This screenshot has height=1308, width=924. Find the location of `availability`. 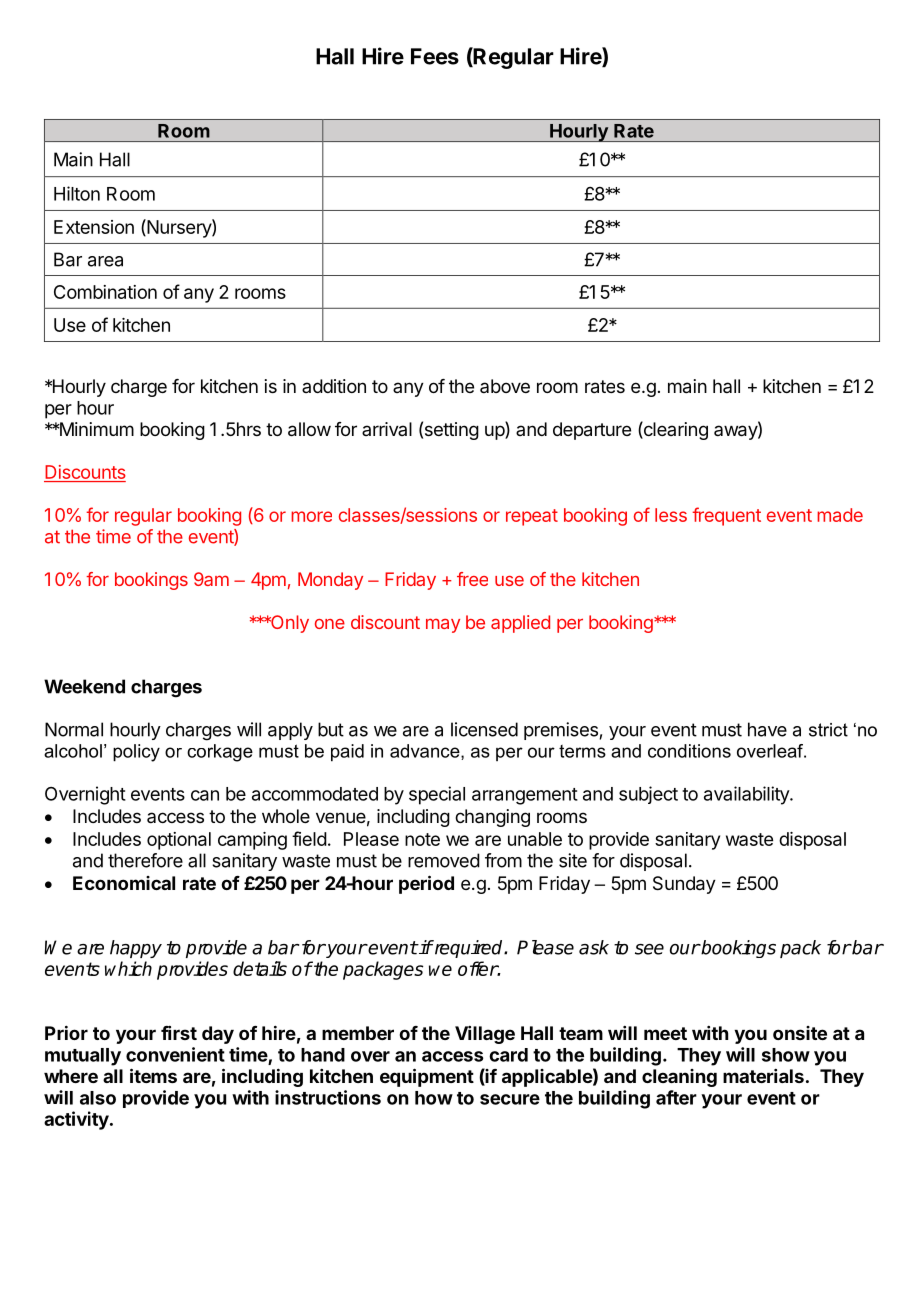

availability is located at coordinates (747, 795).
